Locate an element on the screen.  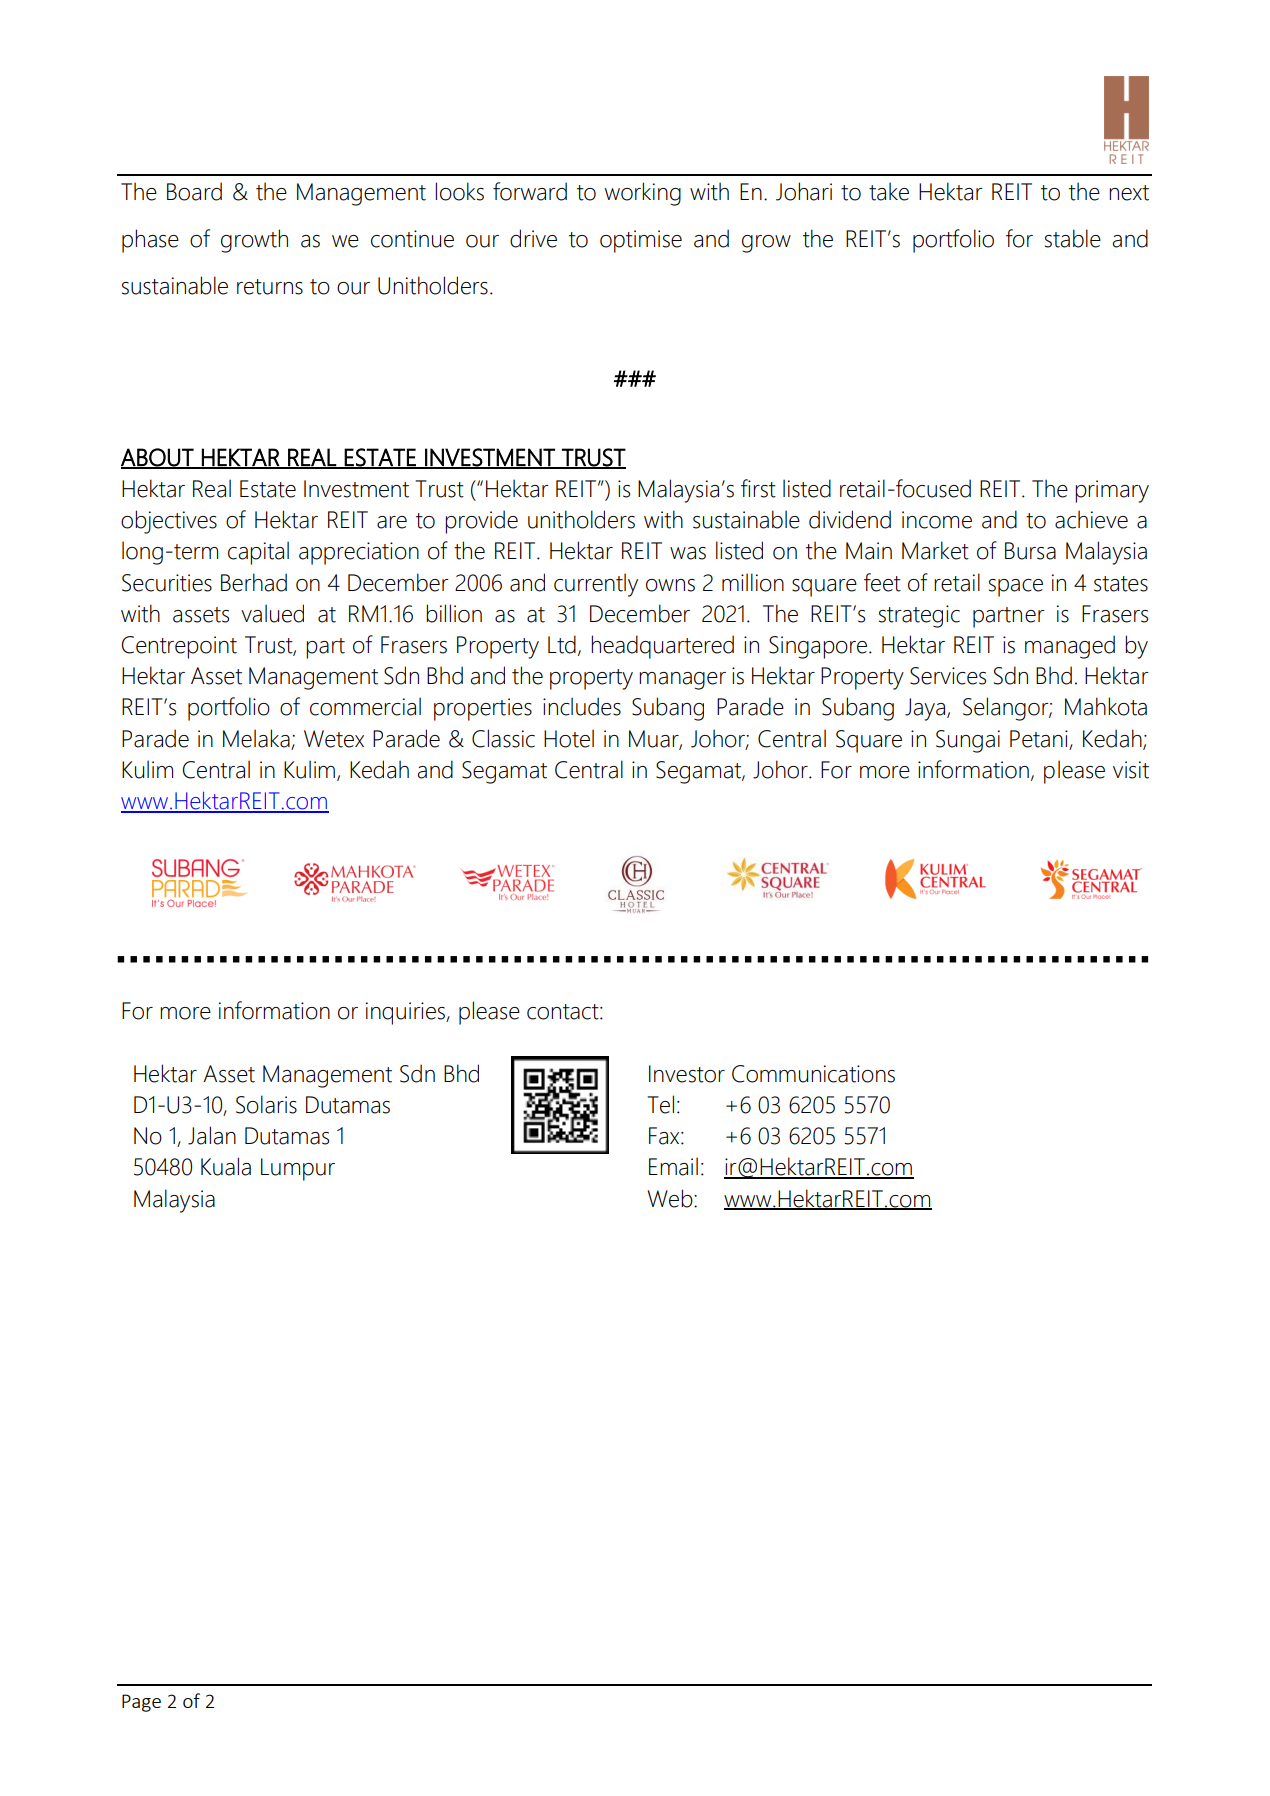
optimise is located at coordinates (641, 241).
